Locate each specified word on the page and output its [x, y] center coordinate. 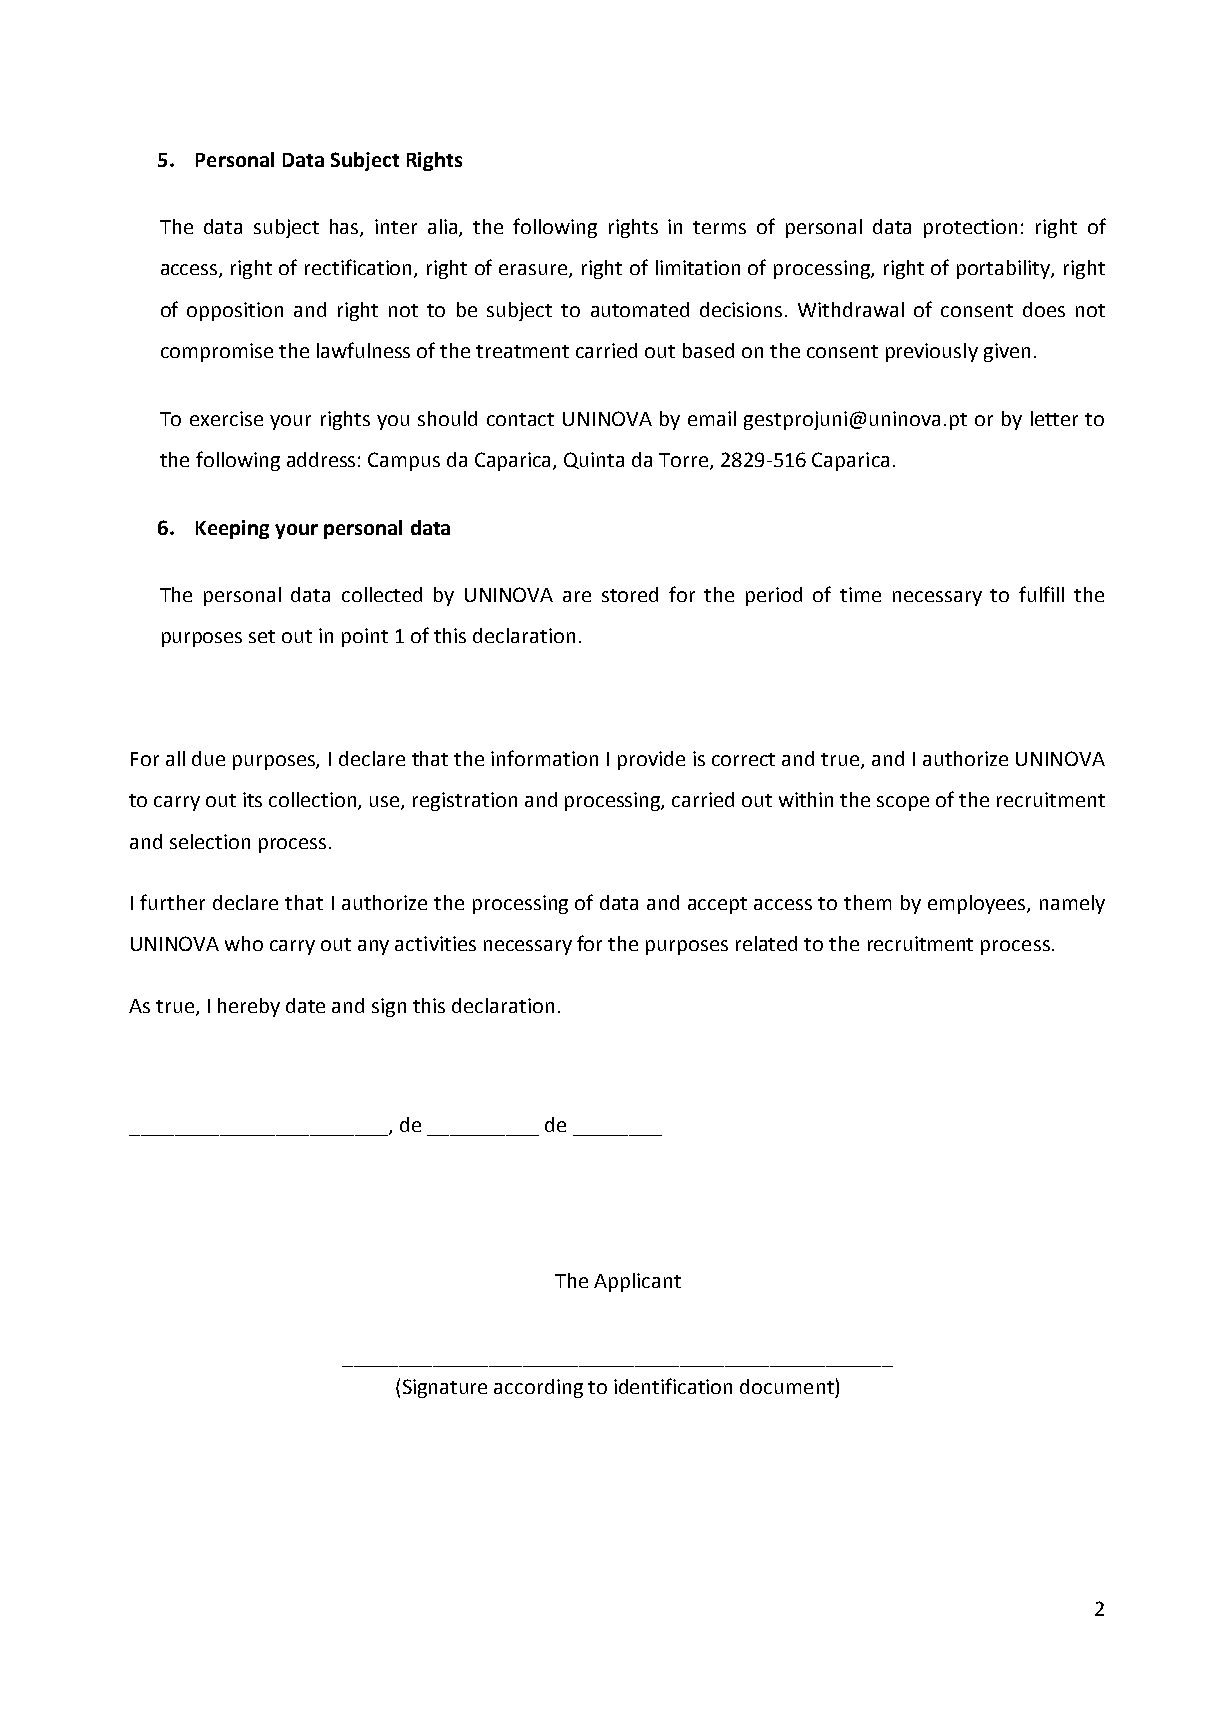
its [252, 799]
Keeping [232, 529]
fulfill [1041, 594]
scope [903, 803]
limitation [698, 267]
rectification [360, 268]
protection [970, 228]
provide [651, 760]
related [766, 943]
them [867, 902]
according [538, 1388]
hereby [249, 1007]
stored [630, 594]
